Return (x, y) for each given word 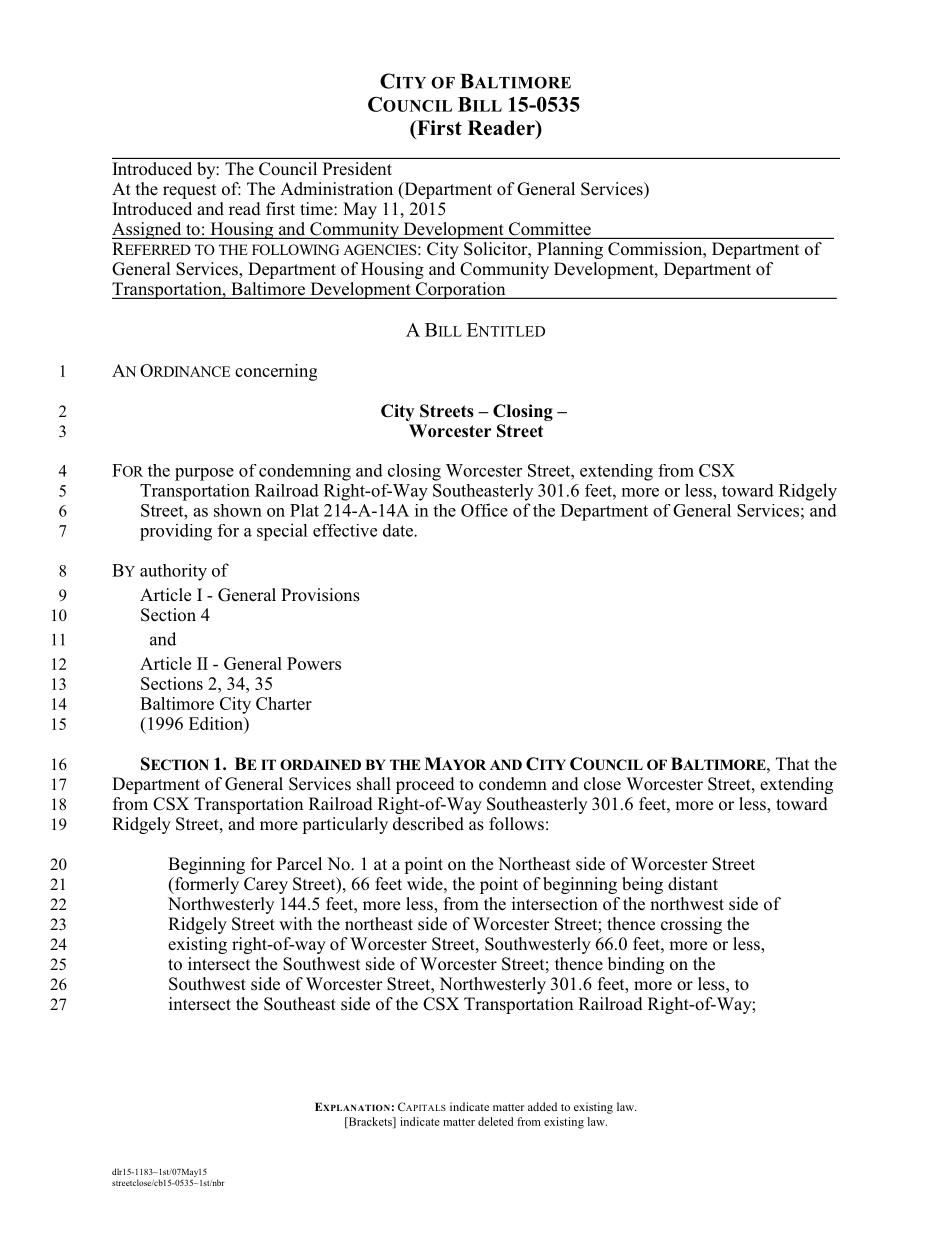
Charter (284, 703)
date (399, 530)
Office (484, 510)
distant (693, 884)
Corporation (460, 290)
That (792, 763)
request (189, 191)
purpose (204, 474)
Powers (314, 663)
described (428, 824)
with (295, 923)
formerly (205, 885)
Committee (550, 229)
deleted (496, 1121)
